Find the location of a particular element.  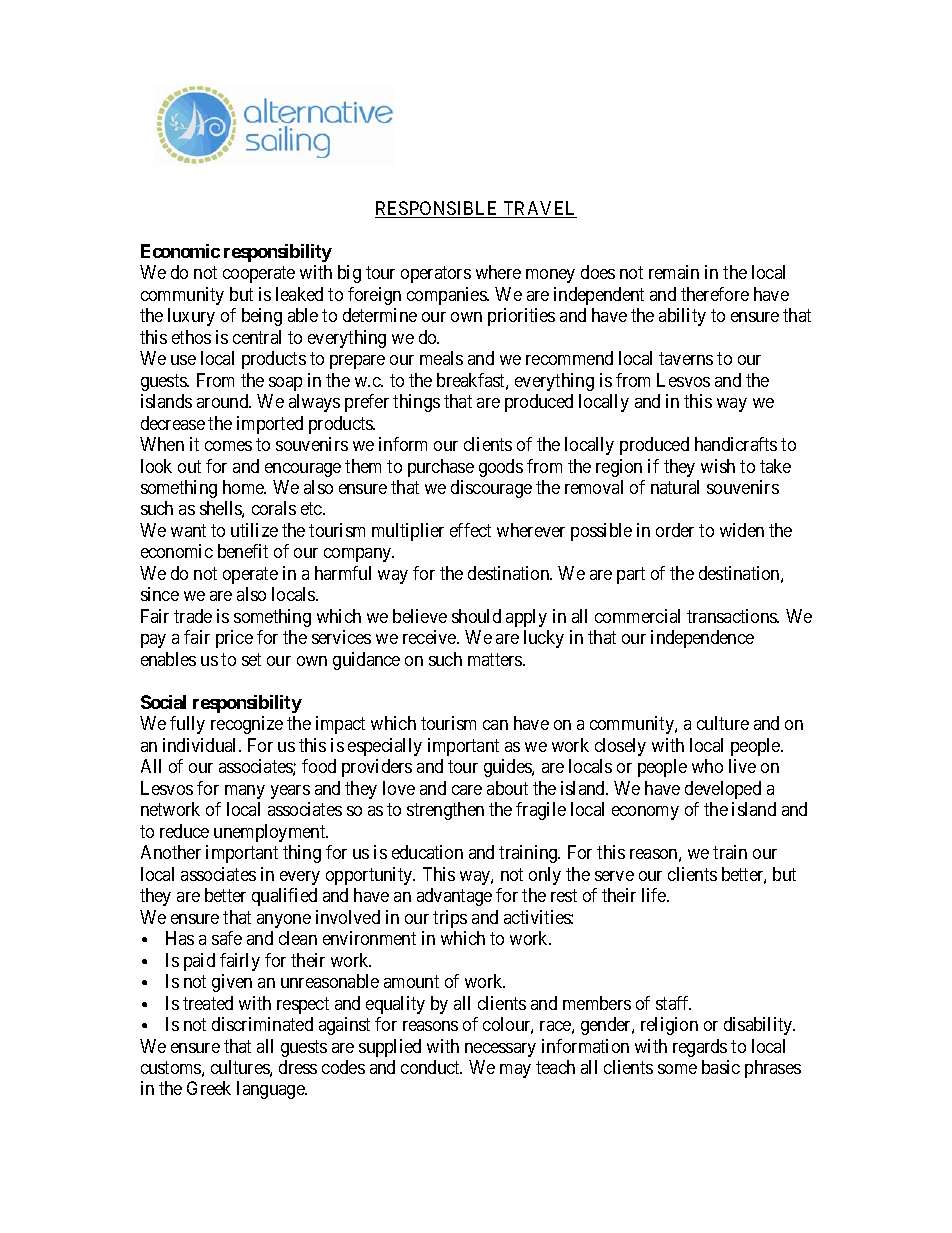

conduct is located at coordinates (431, 1067).
